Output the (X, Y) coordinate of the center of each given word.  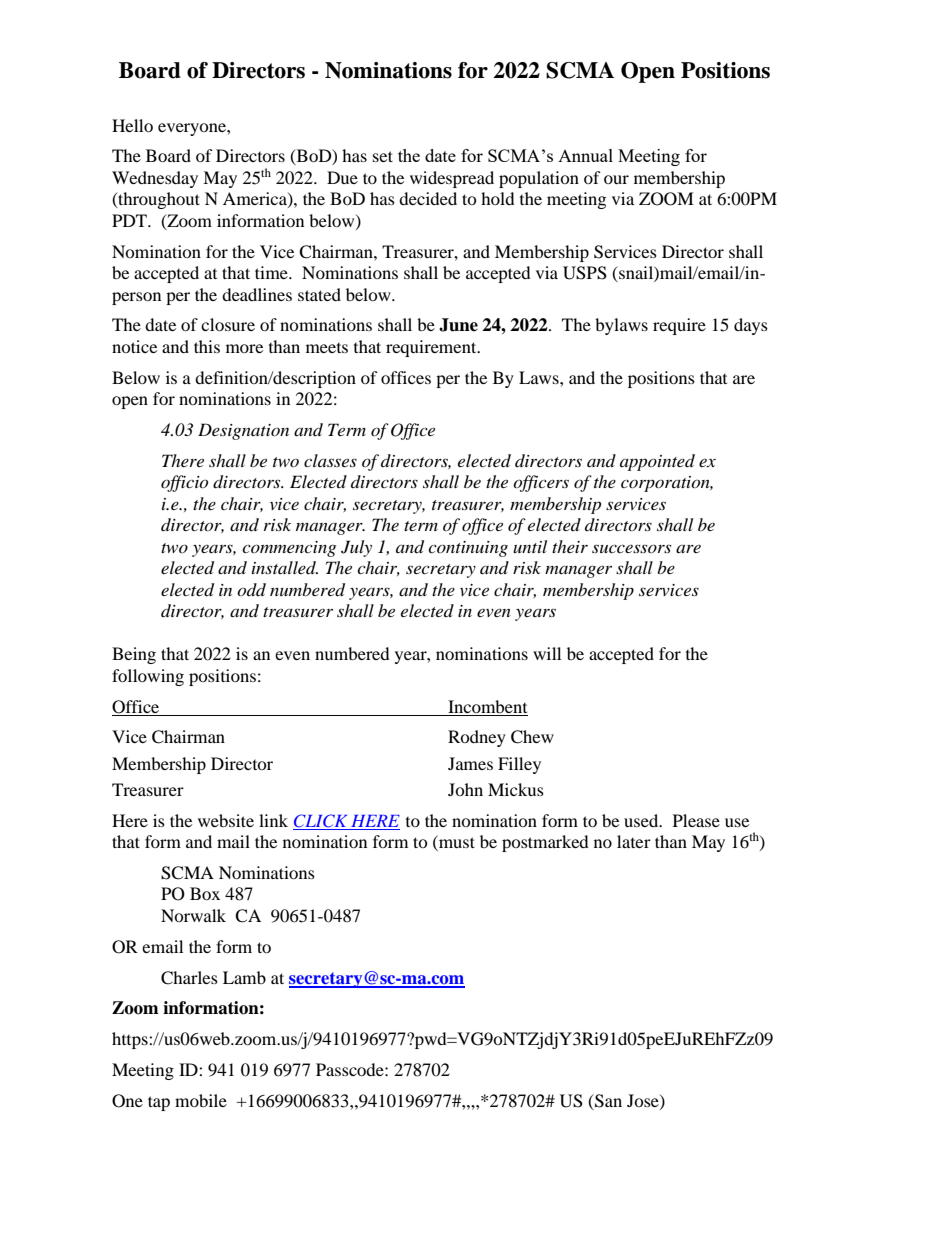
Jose (644, 1101)
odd (251, 589)
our (616, 179)
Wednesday (155, 179)
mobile (201, 1100)
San (607, 1102)
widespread (452, 179)
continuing (468, 549)
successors (631, 548)
